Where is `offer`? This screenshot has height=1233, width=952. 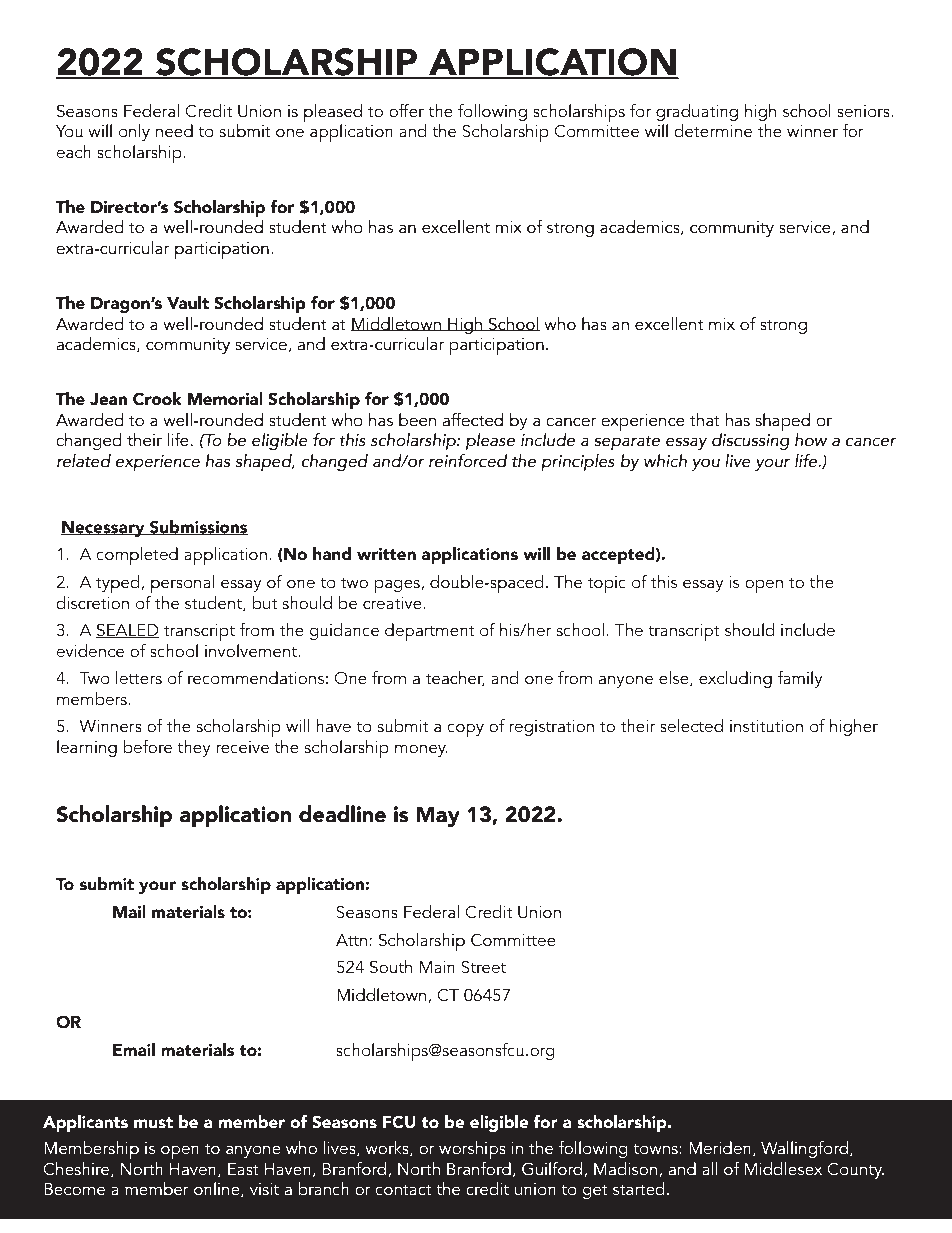 offer is located at coordinates (406, 111).
